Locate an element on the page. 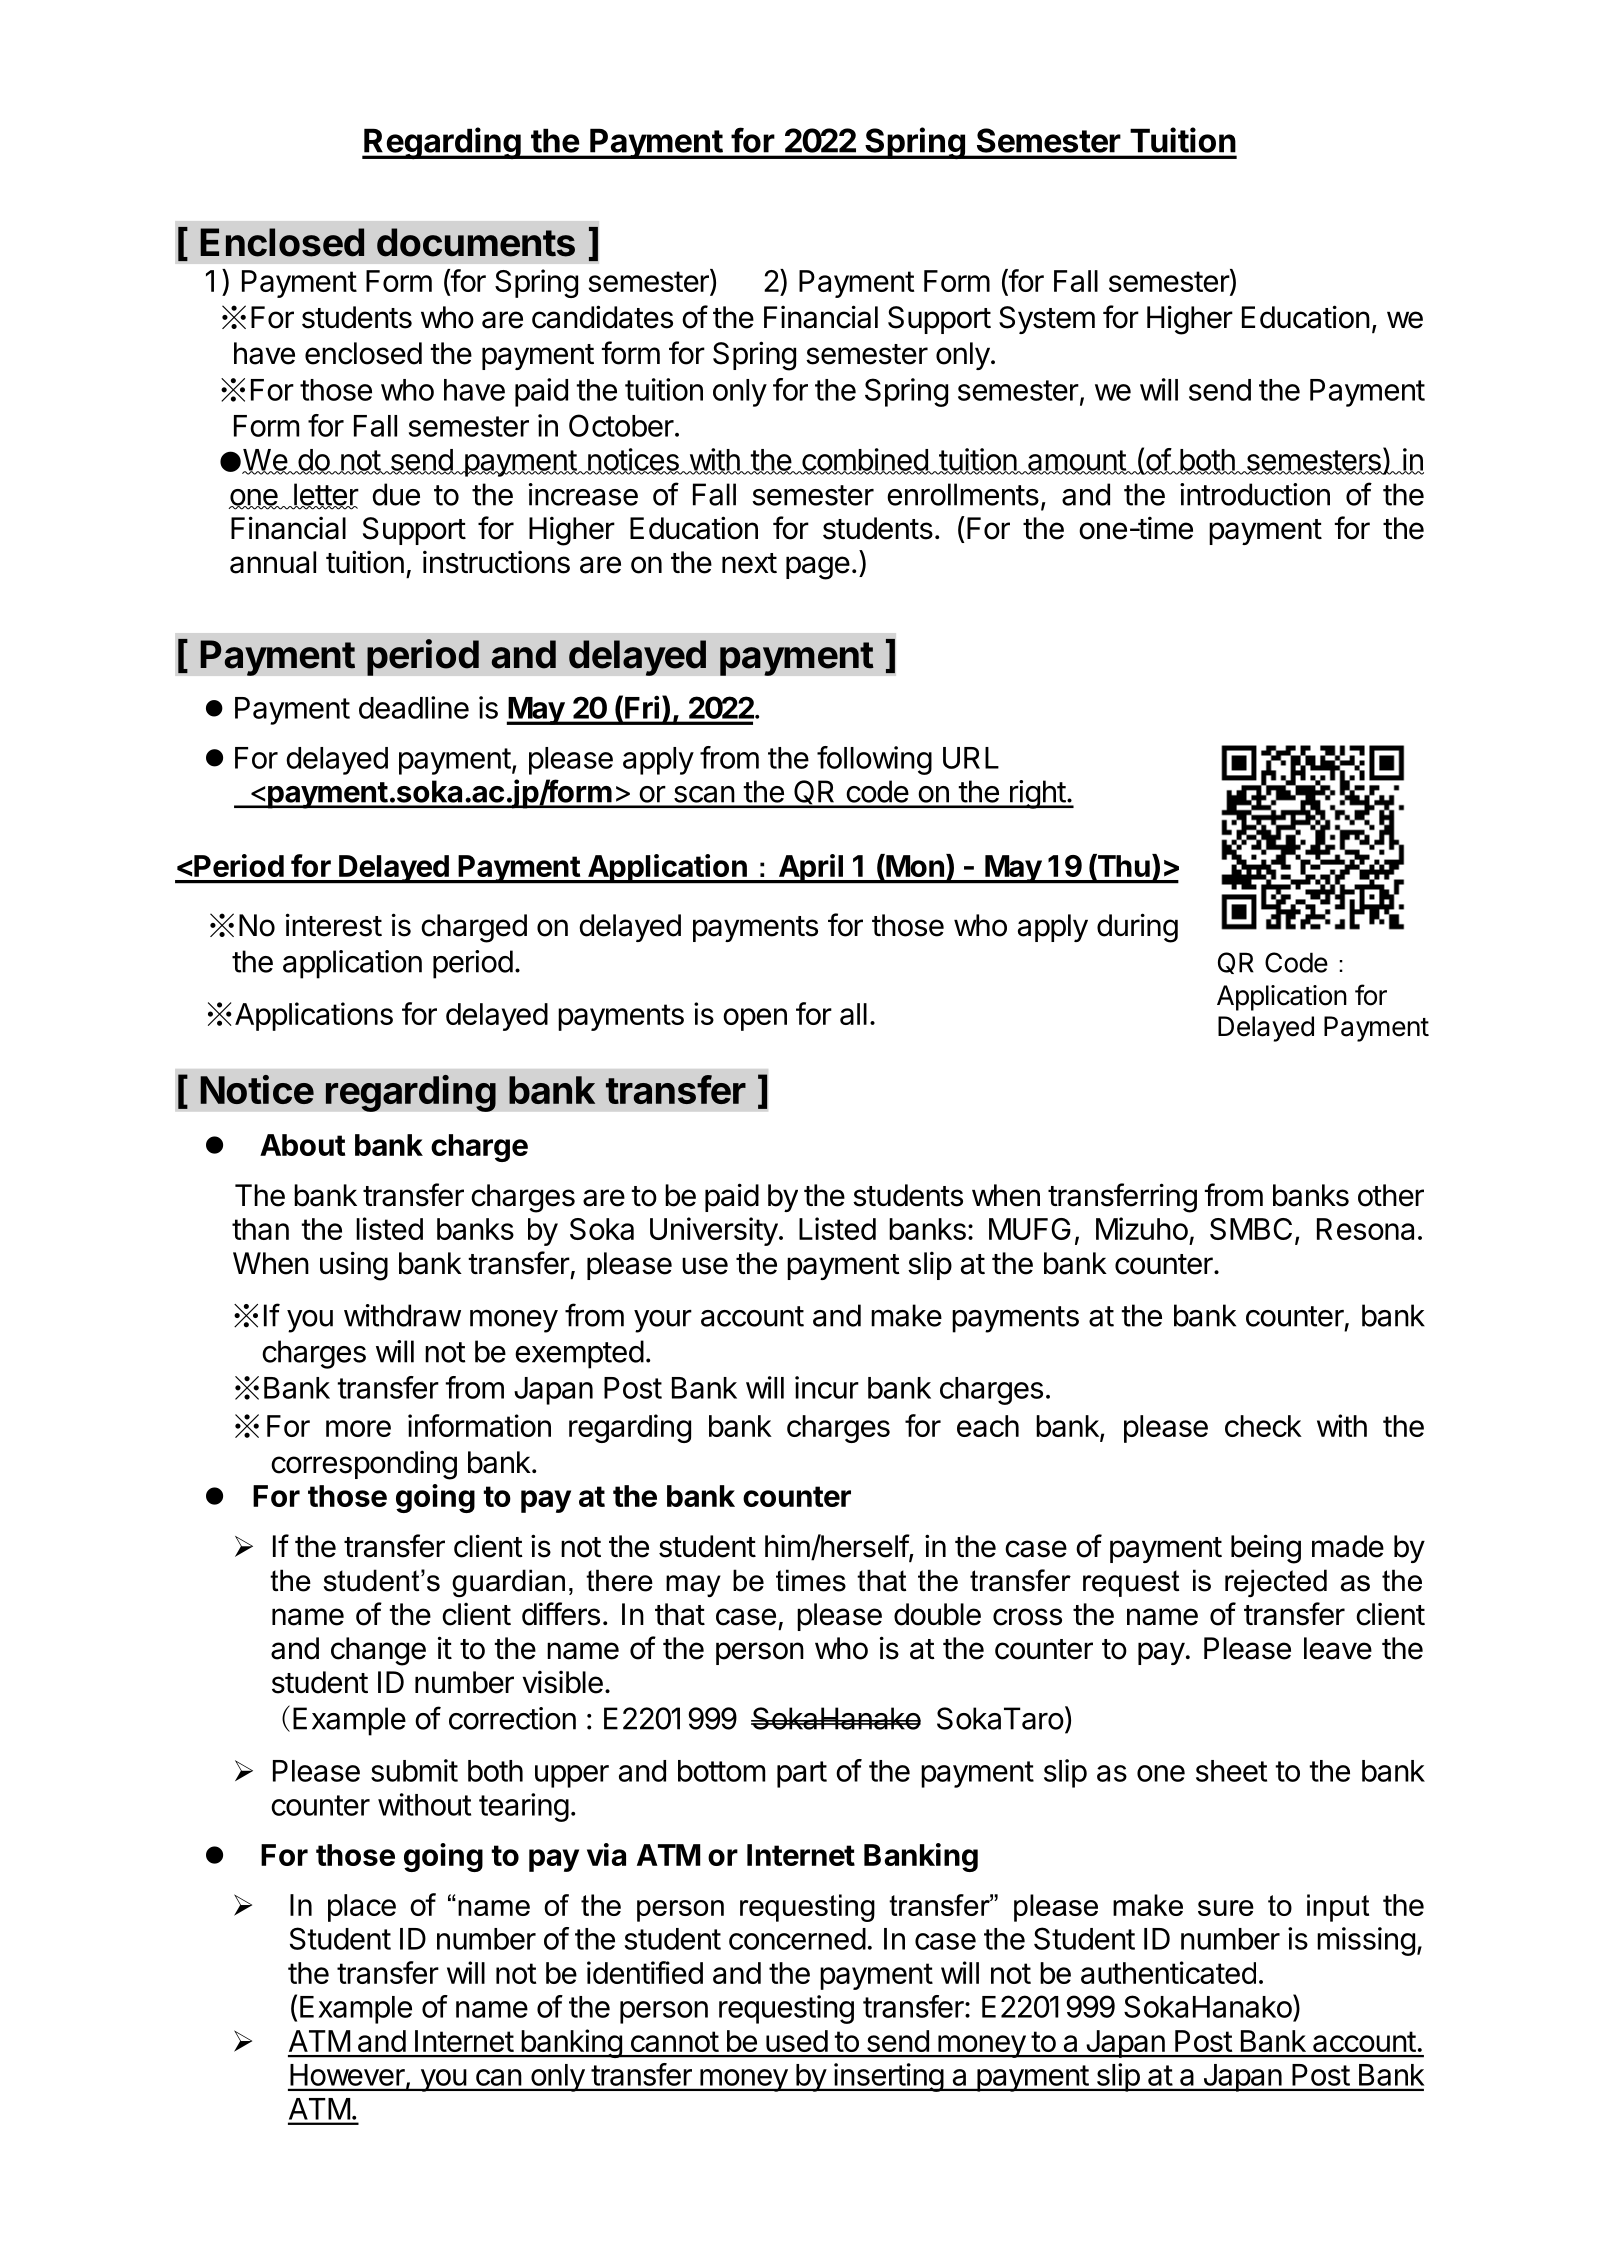 The width and height of the image is (1599, 2262). change is located at coordinates (378, 1651).
